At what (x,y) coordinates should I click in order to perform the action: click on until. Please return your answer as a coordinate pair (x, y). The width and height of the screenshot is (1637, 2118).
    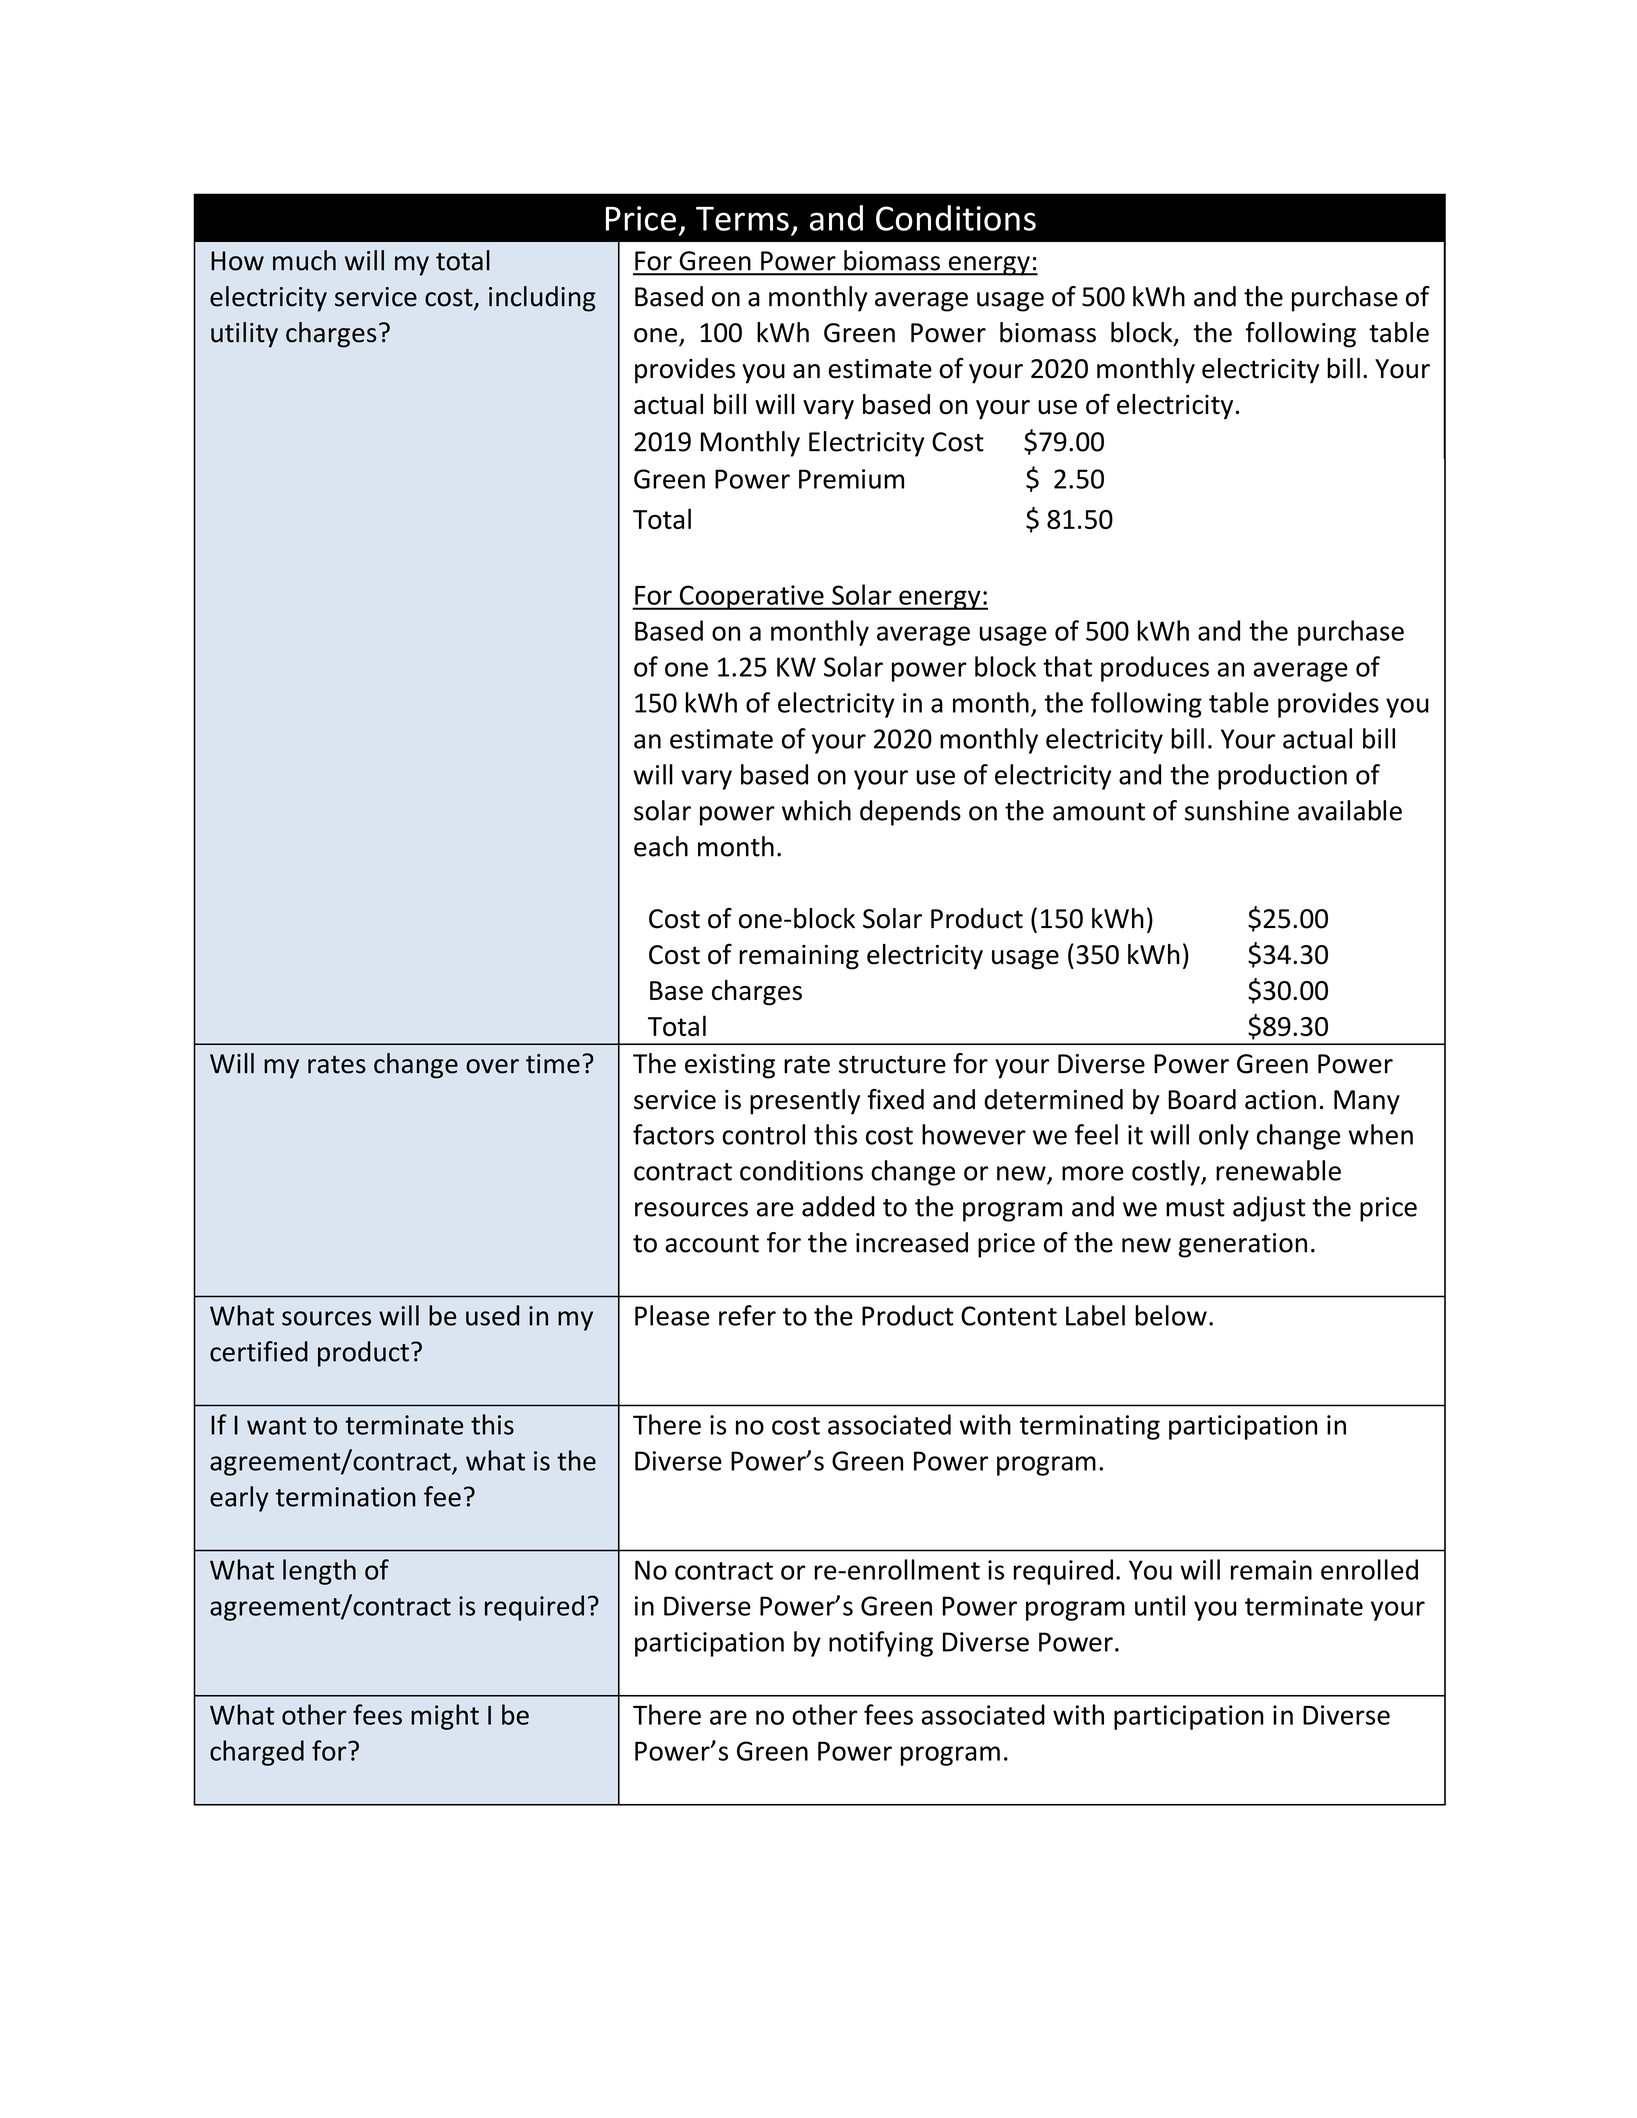
    Looking at the image, I should click on (1160, 1605).
